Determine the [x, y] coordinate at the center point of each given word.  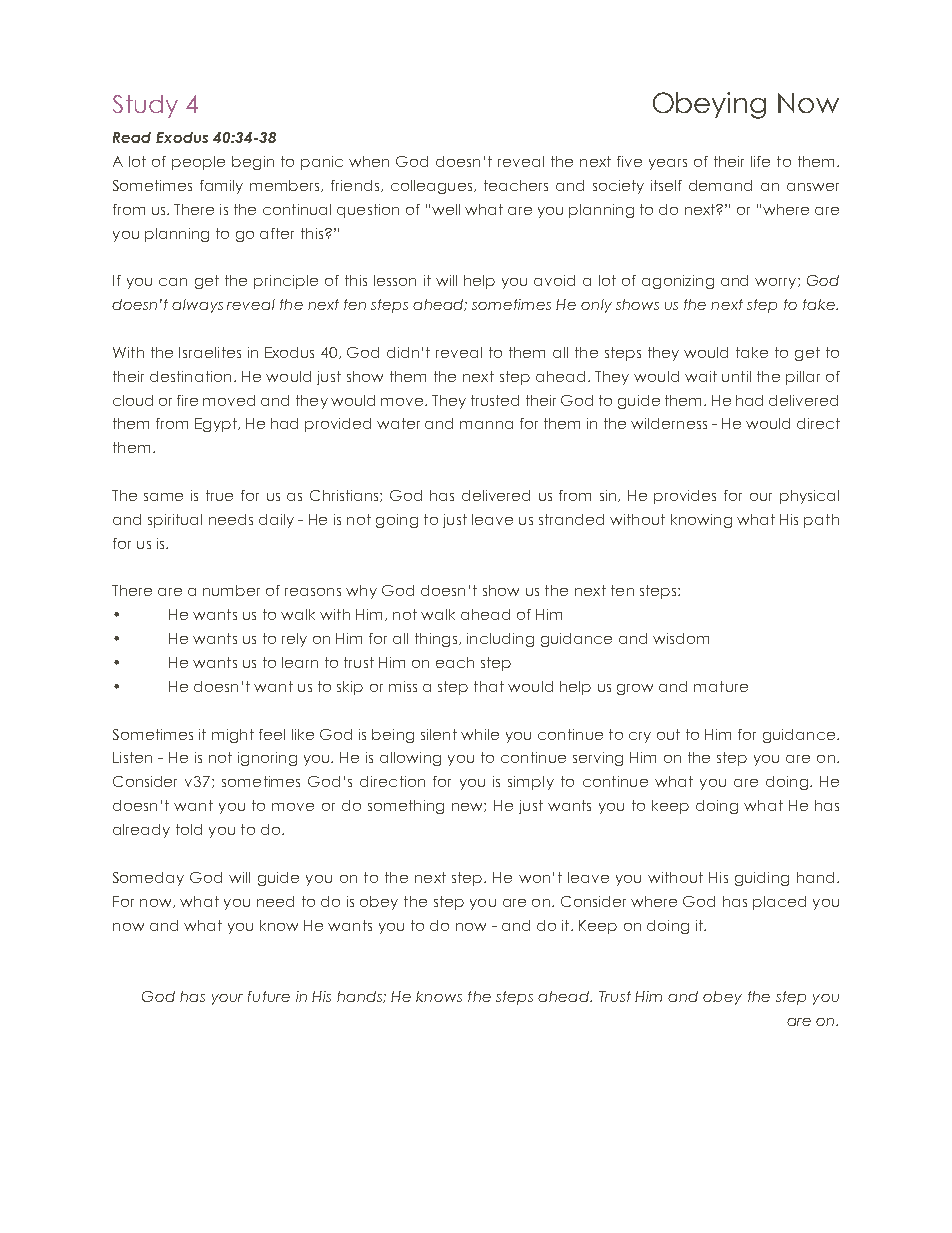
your [227, 999]
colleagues [433, 187]
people [198, 163]
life [760, 161]
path [821, 521]
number [231, 590]
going [397, 521]
